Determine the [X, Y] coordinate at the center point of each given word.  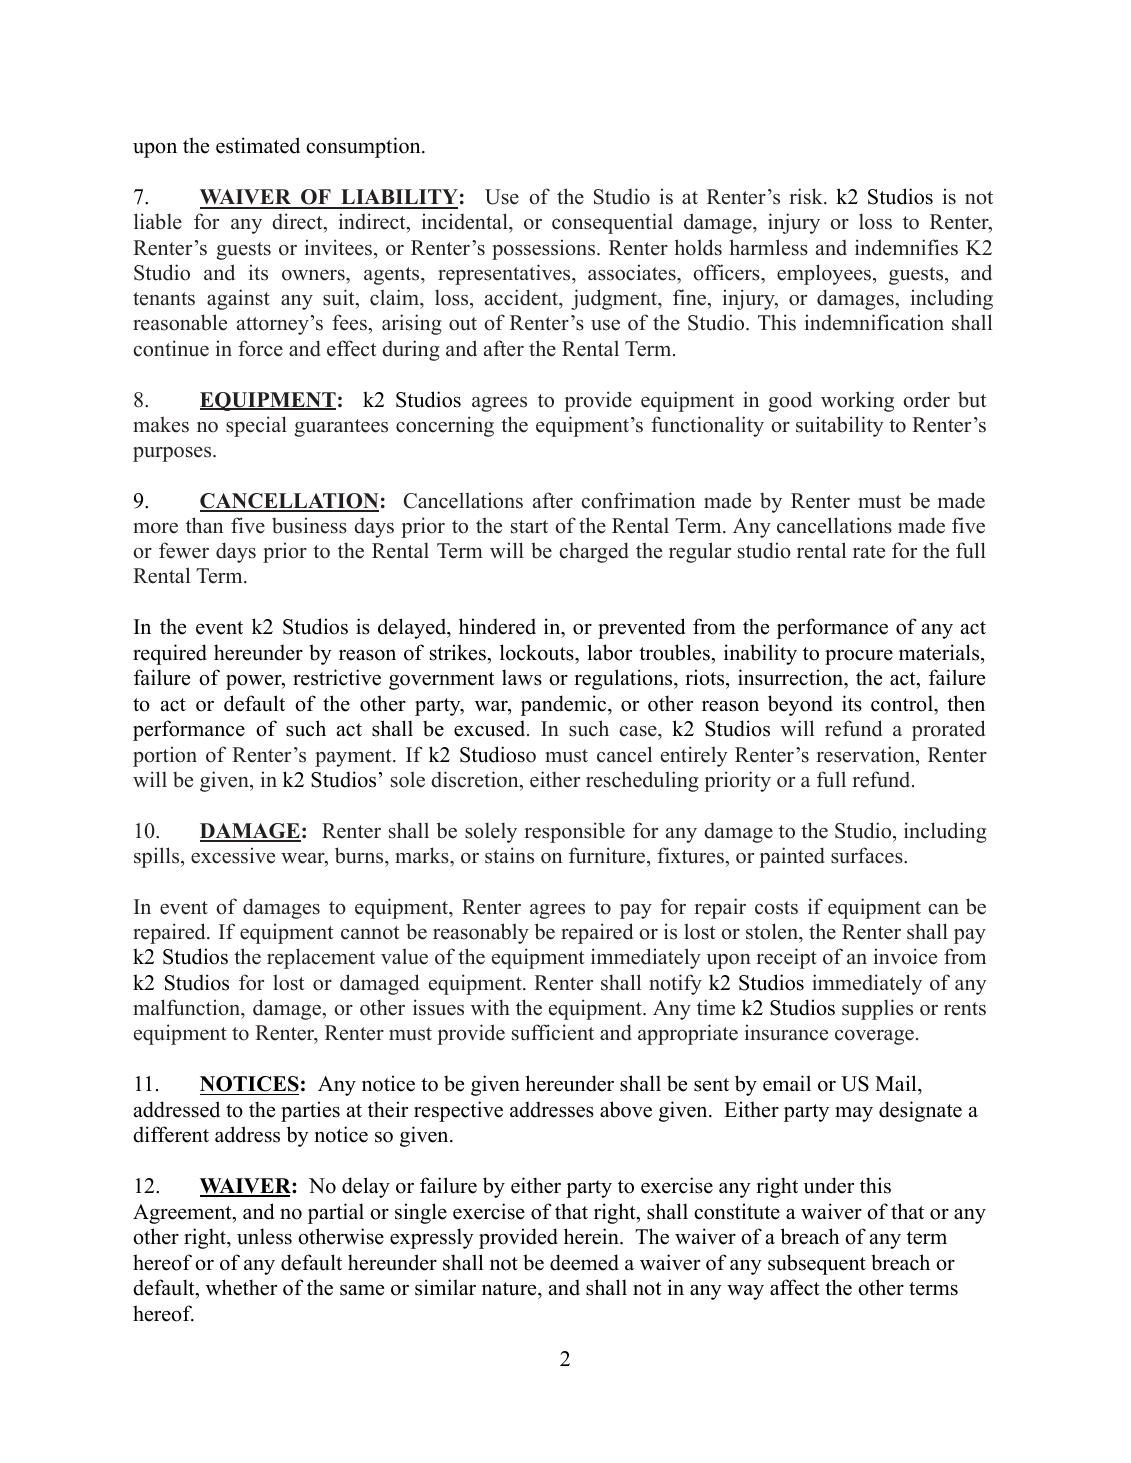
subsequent [817, 1264]
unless [264, 1236]
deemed [584, 1262]
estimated [258, 145]
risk [807, 196]
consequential [612, 223]
